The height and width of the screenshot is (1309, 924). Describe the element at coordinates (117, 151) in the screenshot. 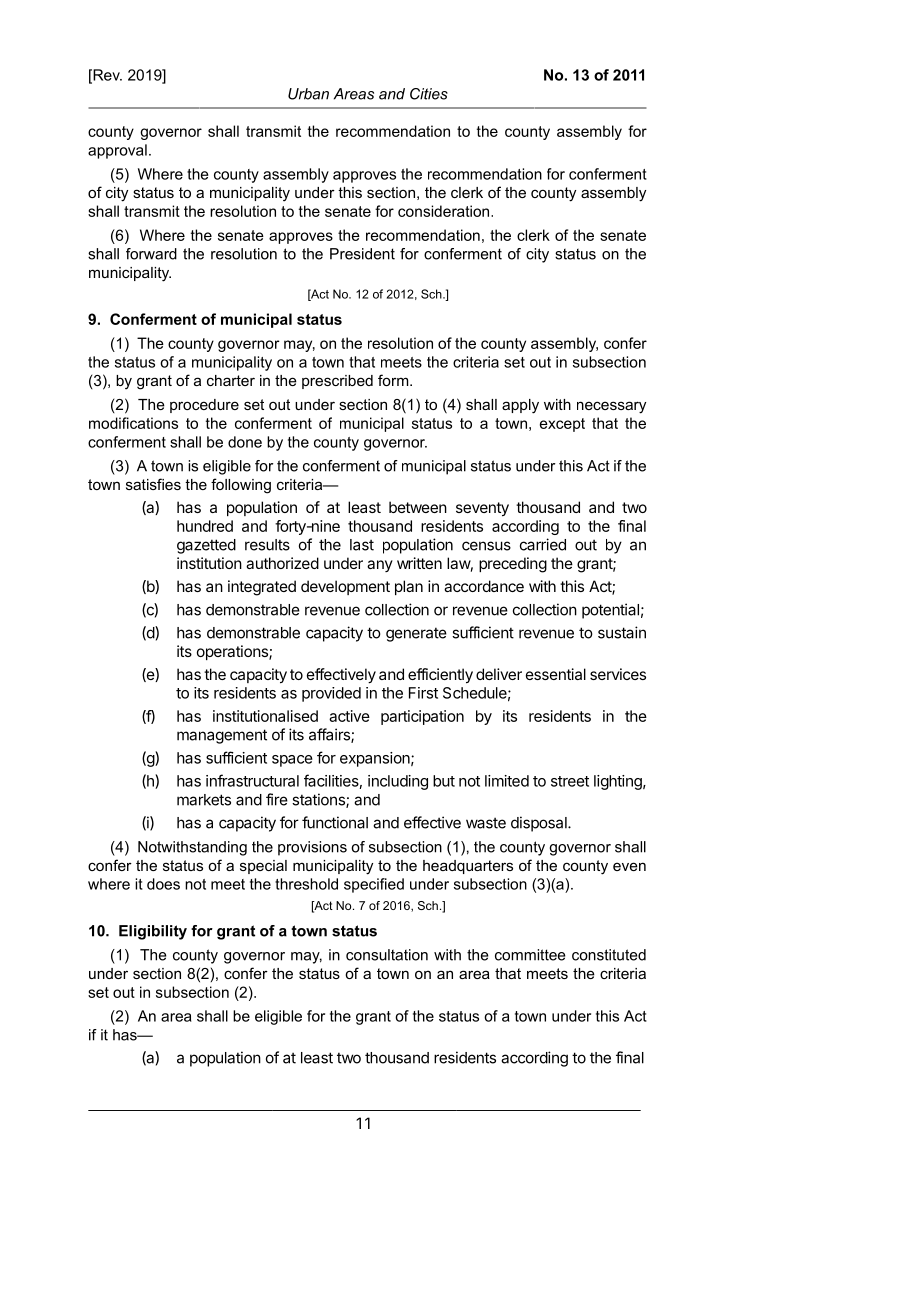

I see `approval` at that location.
